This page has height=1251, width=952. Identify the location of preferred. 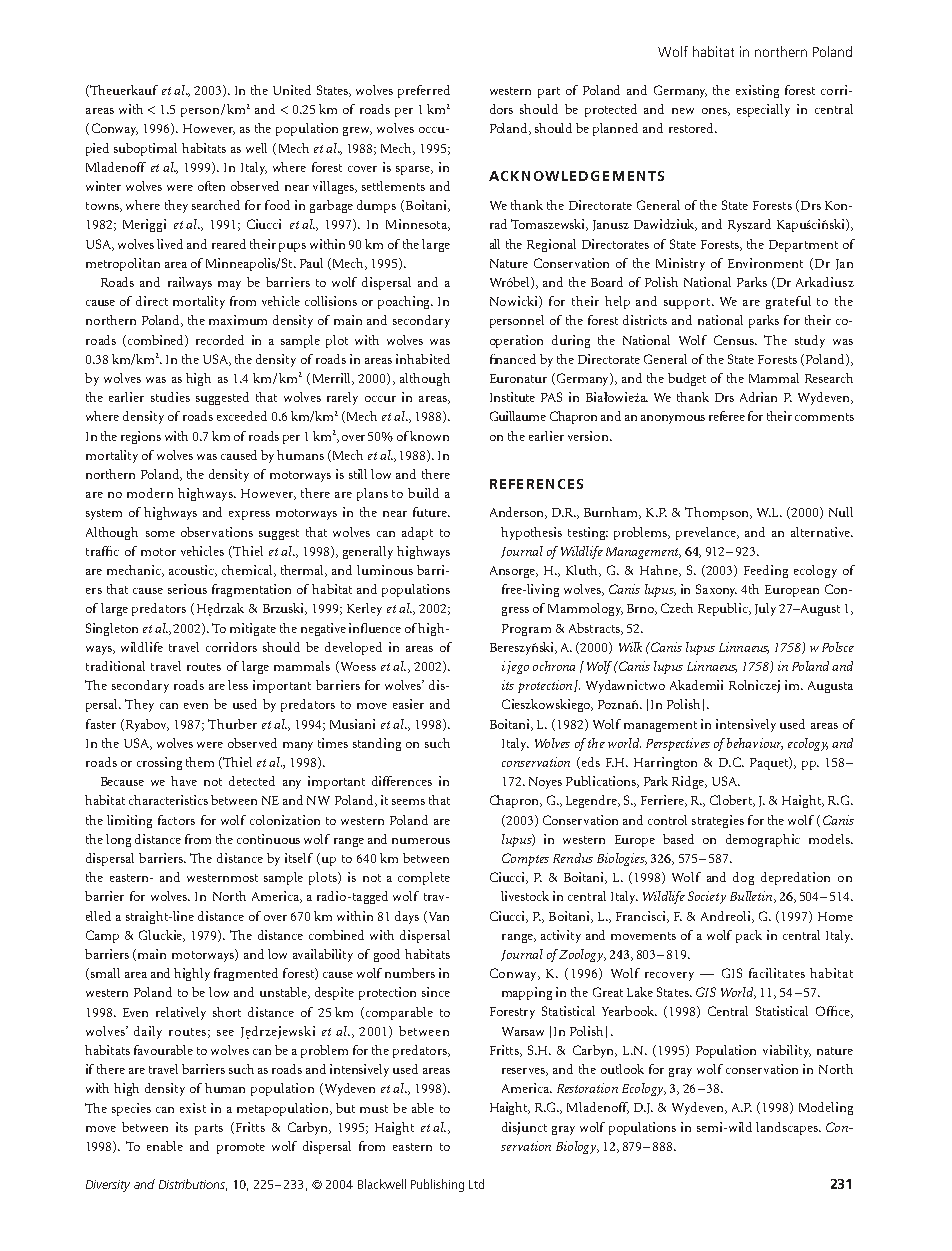
(424, 91).
